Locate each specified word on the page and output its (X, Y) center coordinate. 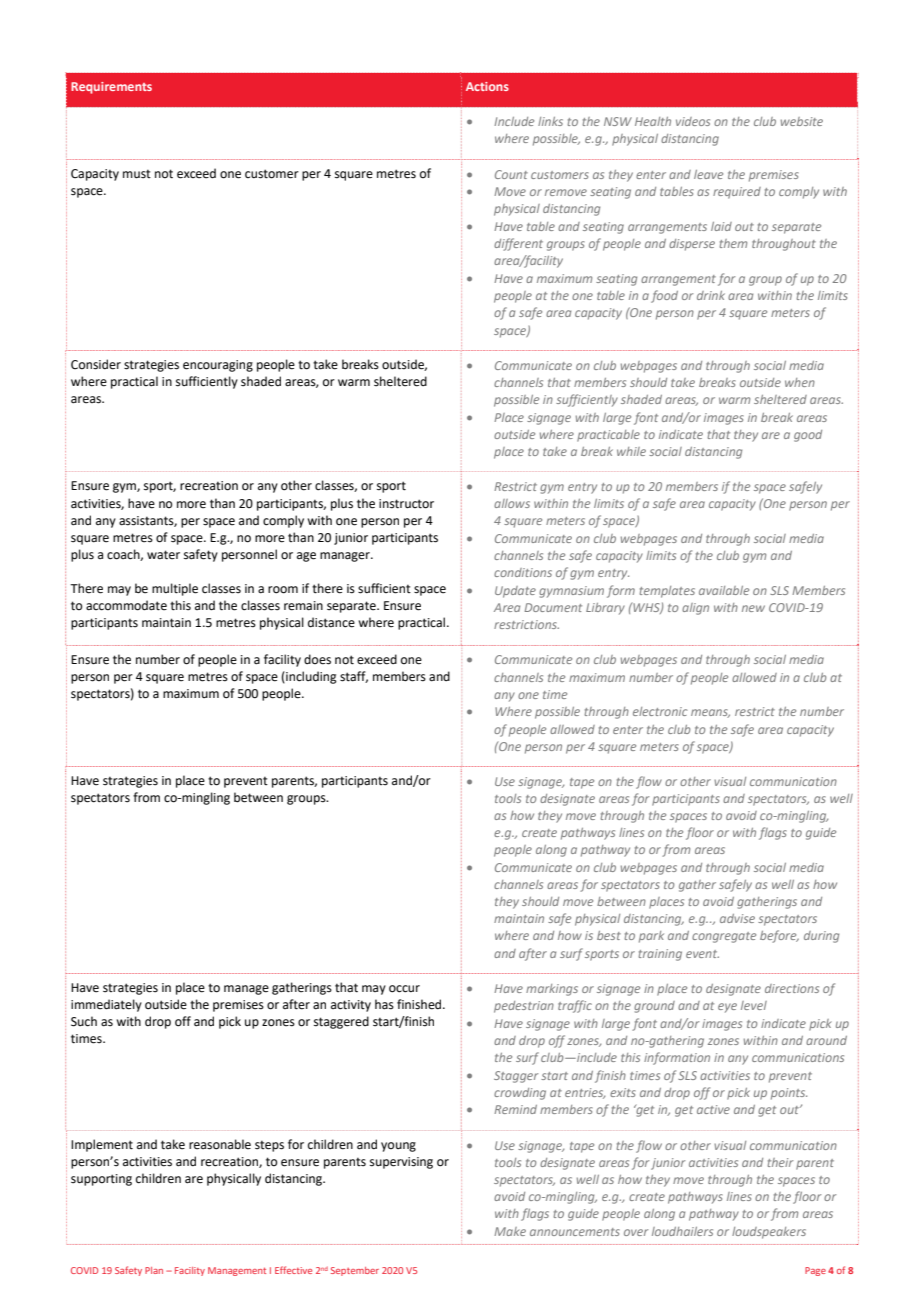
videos (693, 121)
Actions (487, 86)
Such (84, 1021)
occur (404, 989)
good (808, 436)
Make (510, 1231)
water (163, 555)
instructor (406, 504)
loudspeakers (769, 1233)
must (137, 174)
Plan (154, 1270)
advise (737, 918)
